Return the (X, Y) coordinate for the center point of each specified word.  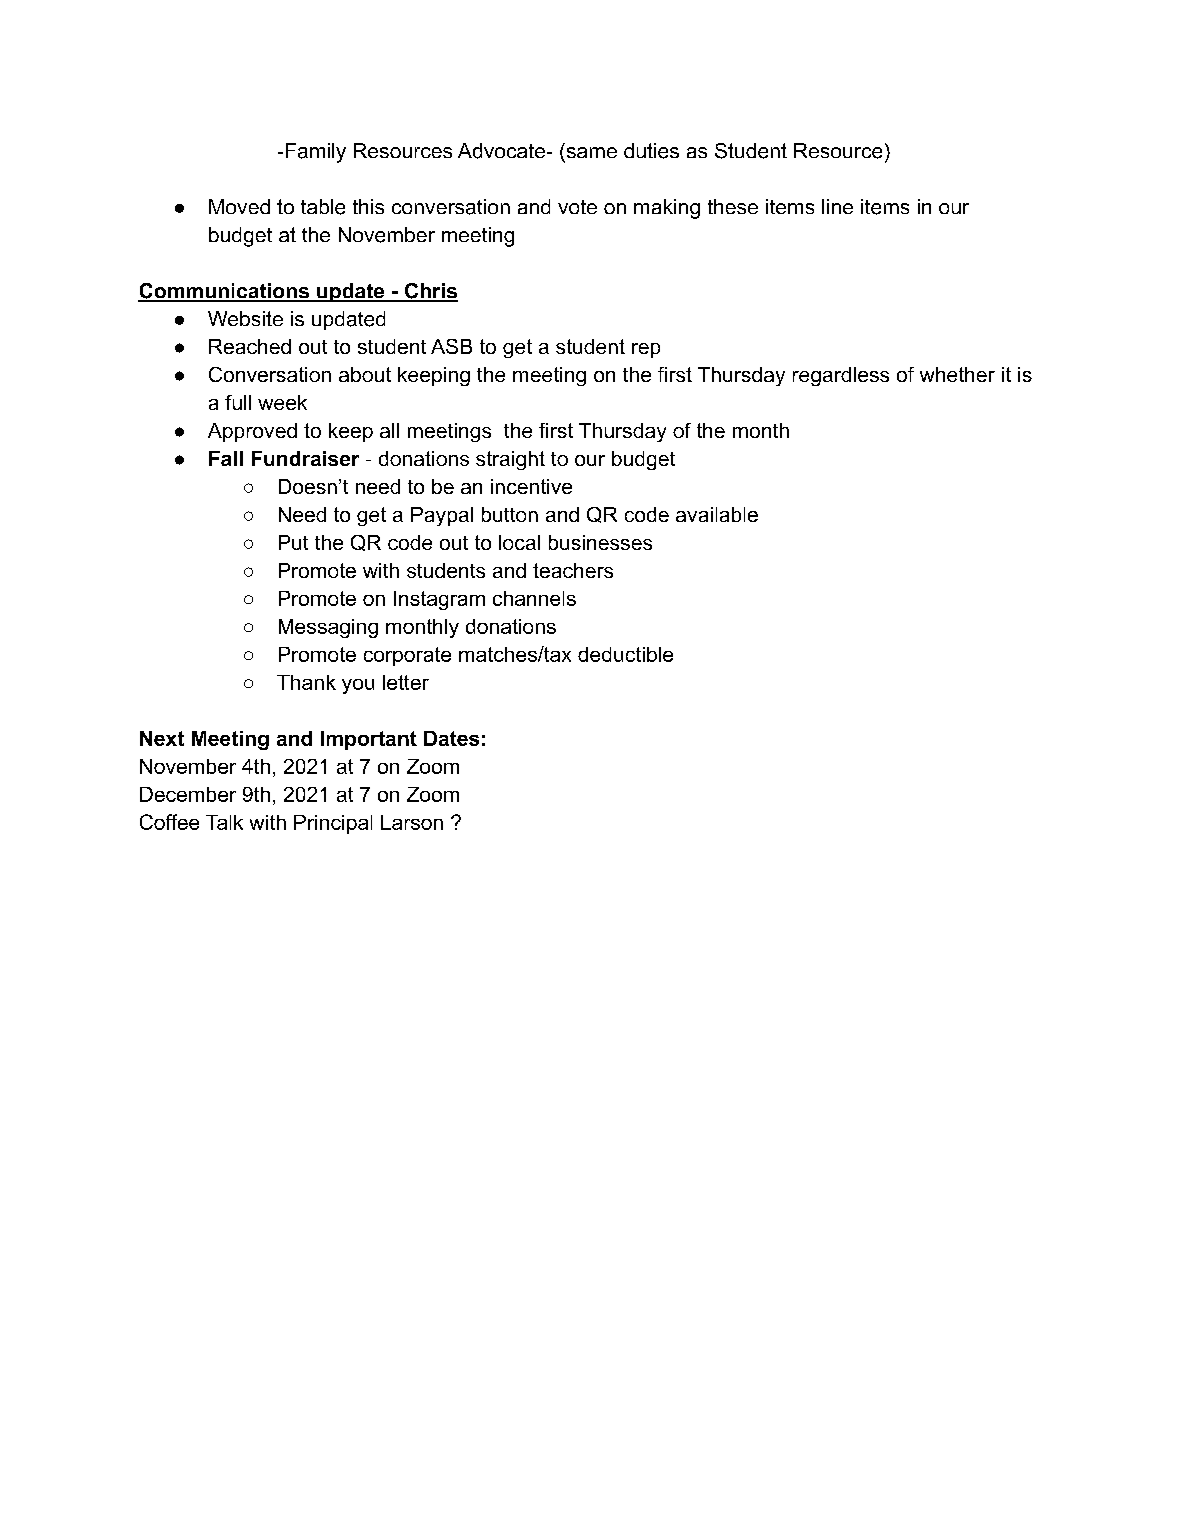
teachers (573, 570)
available (717, 514)
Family (316, 153)
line (837, 206)
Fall (226, 458)
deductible (625, 654)
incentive (531, 486)
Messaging (328, 628)
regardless (841, 376)
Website (245, 318)
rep (646, 350)
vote (577, 207)
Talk (224, 822)
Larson (412, 822)
